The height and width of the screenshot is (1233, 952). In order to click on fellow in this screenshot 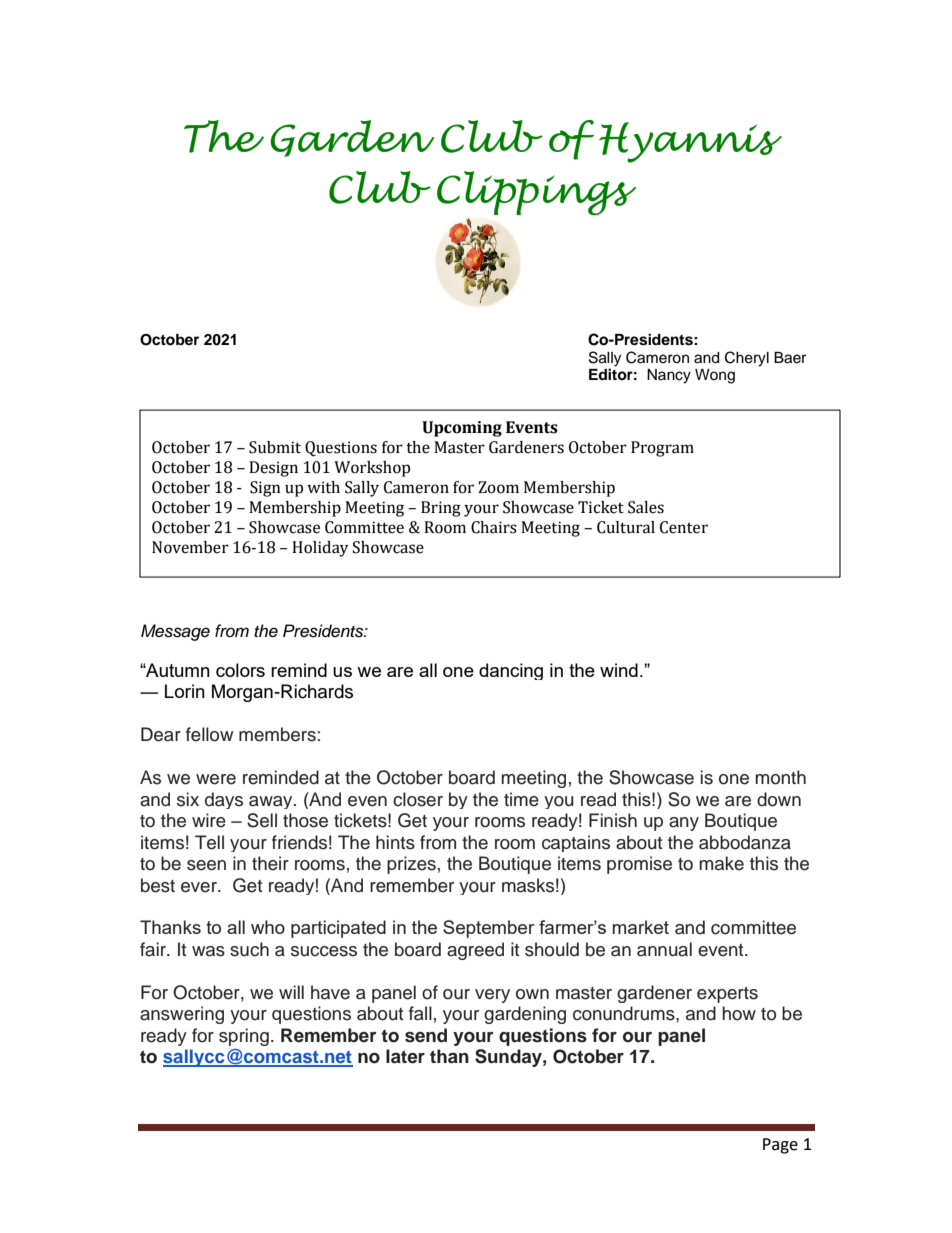, I will do `click(209, 734)`.
